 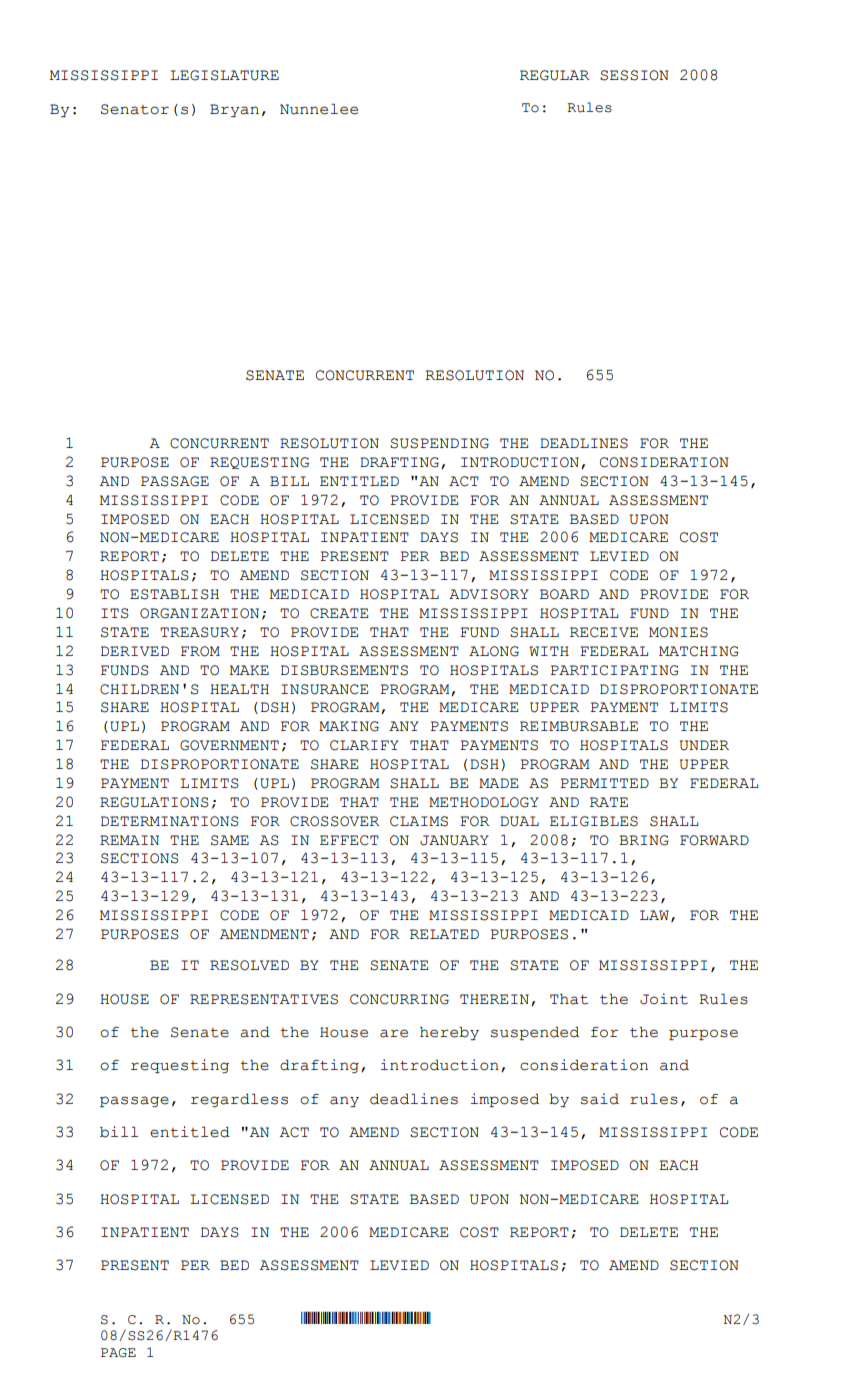 I want to click on GOVERNMENT, so click(x=229, y=745).
